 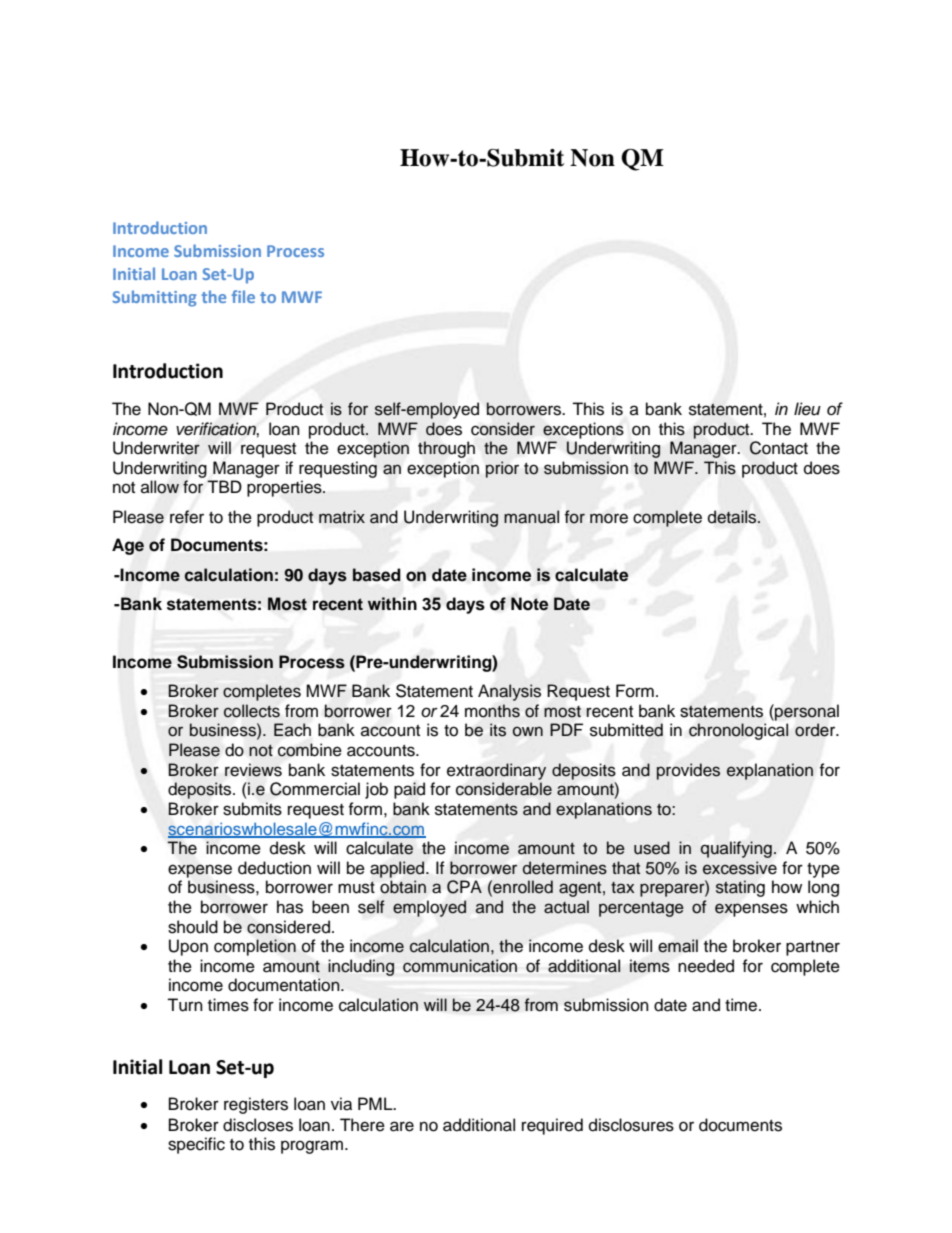 I want to click on stating, so click(x=740, y=888).
